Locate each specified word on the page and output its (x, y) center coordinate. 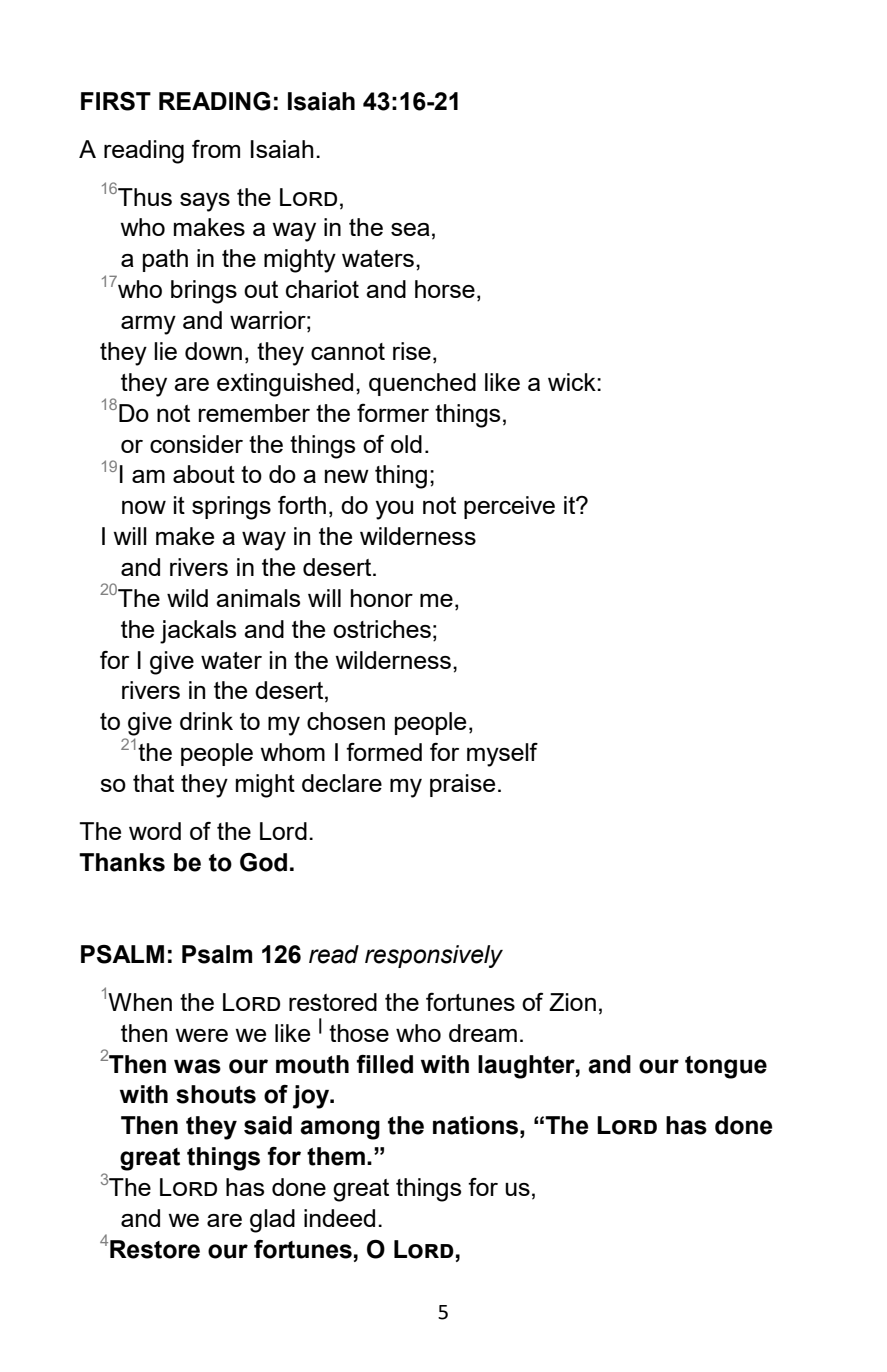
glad (272, 1221)
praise (462, 785)
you (394, 510)
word (155, 831)
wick (573, 382)
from (216, 149)
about (204, 474)
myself (502, 755)
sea (410, 229)
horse (445, 289)
